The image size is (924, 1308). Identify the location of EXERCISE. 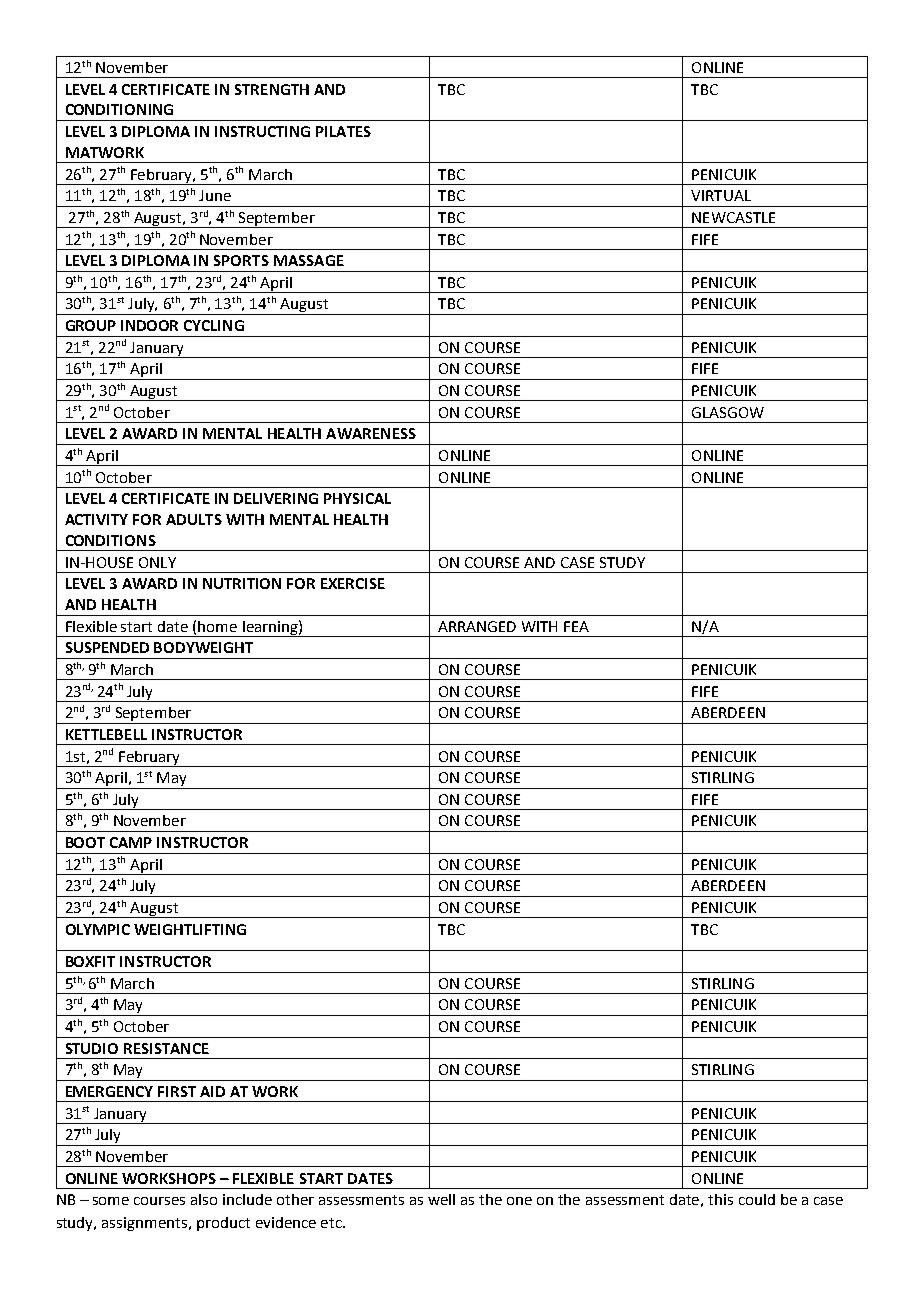
(353, 583).
